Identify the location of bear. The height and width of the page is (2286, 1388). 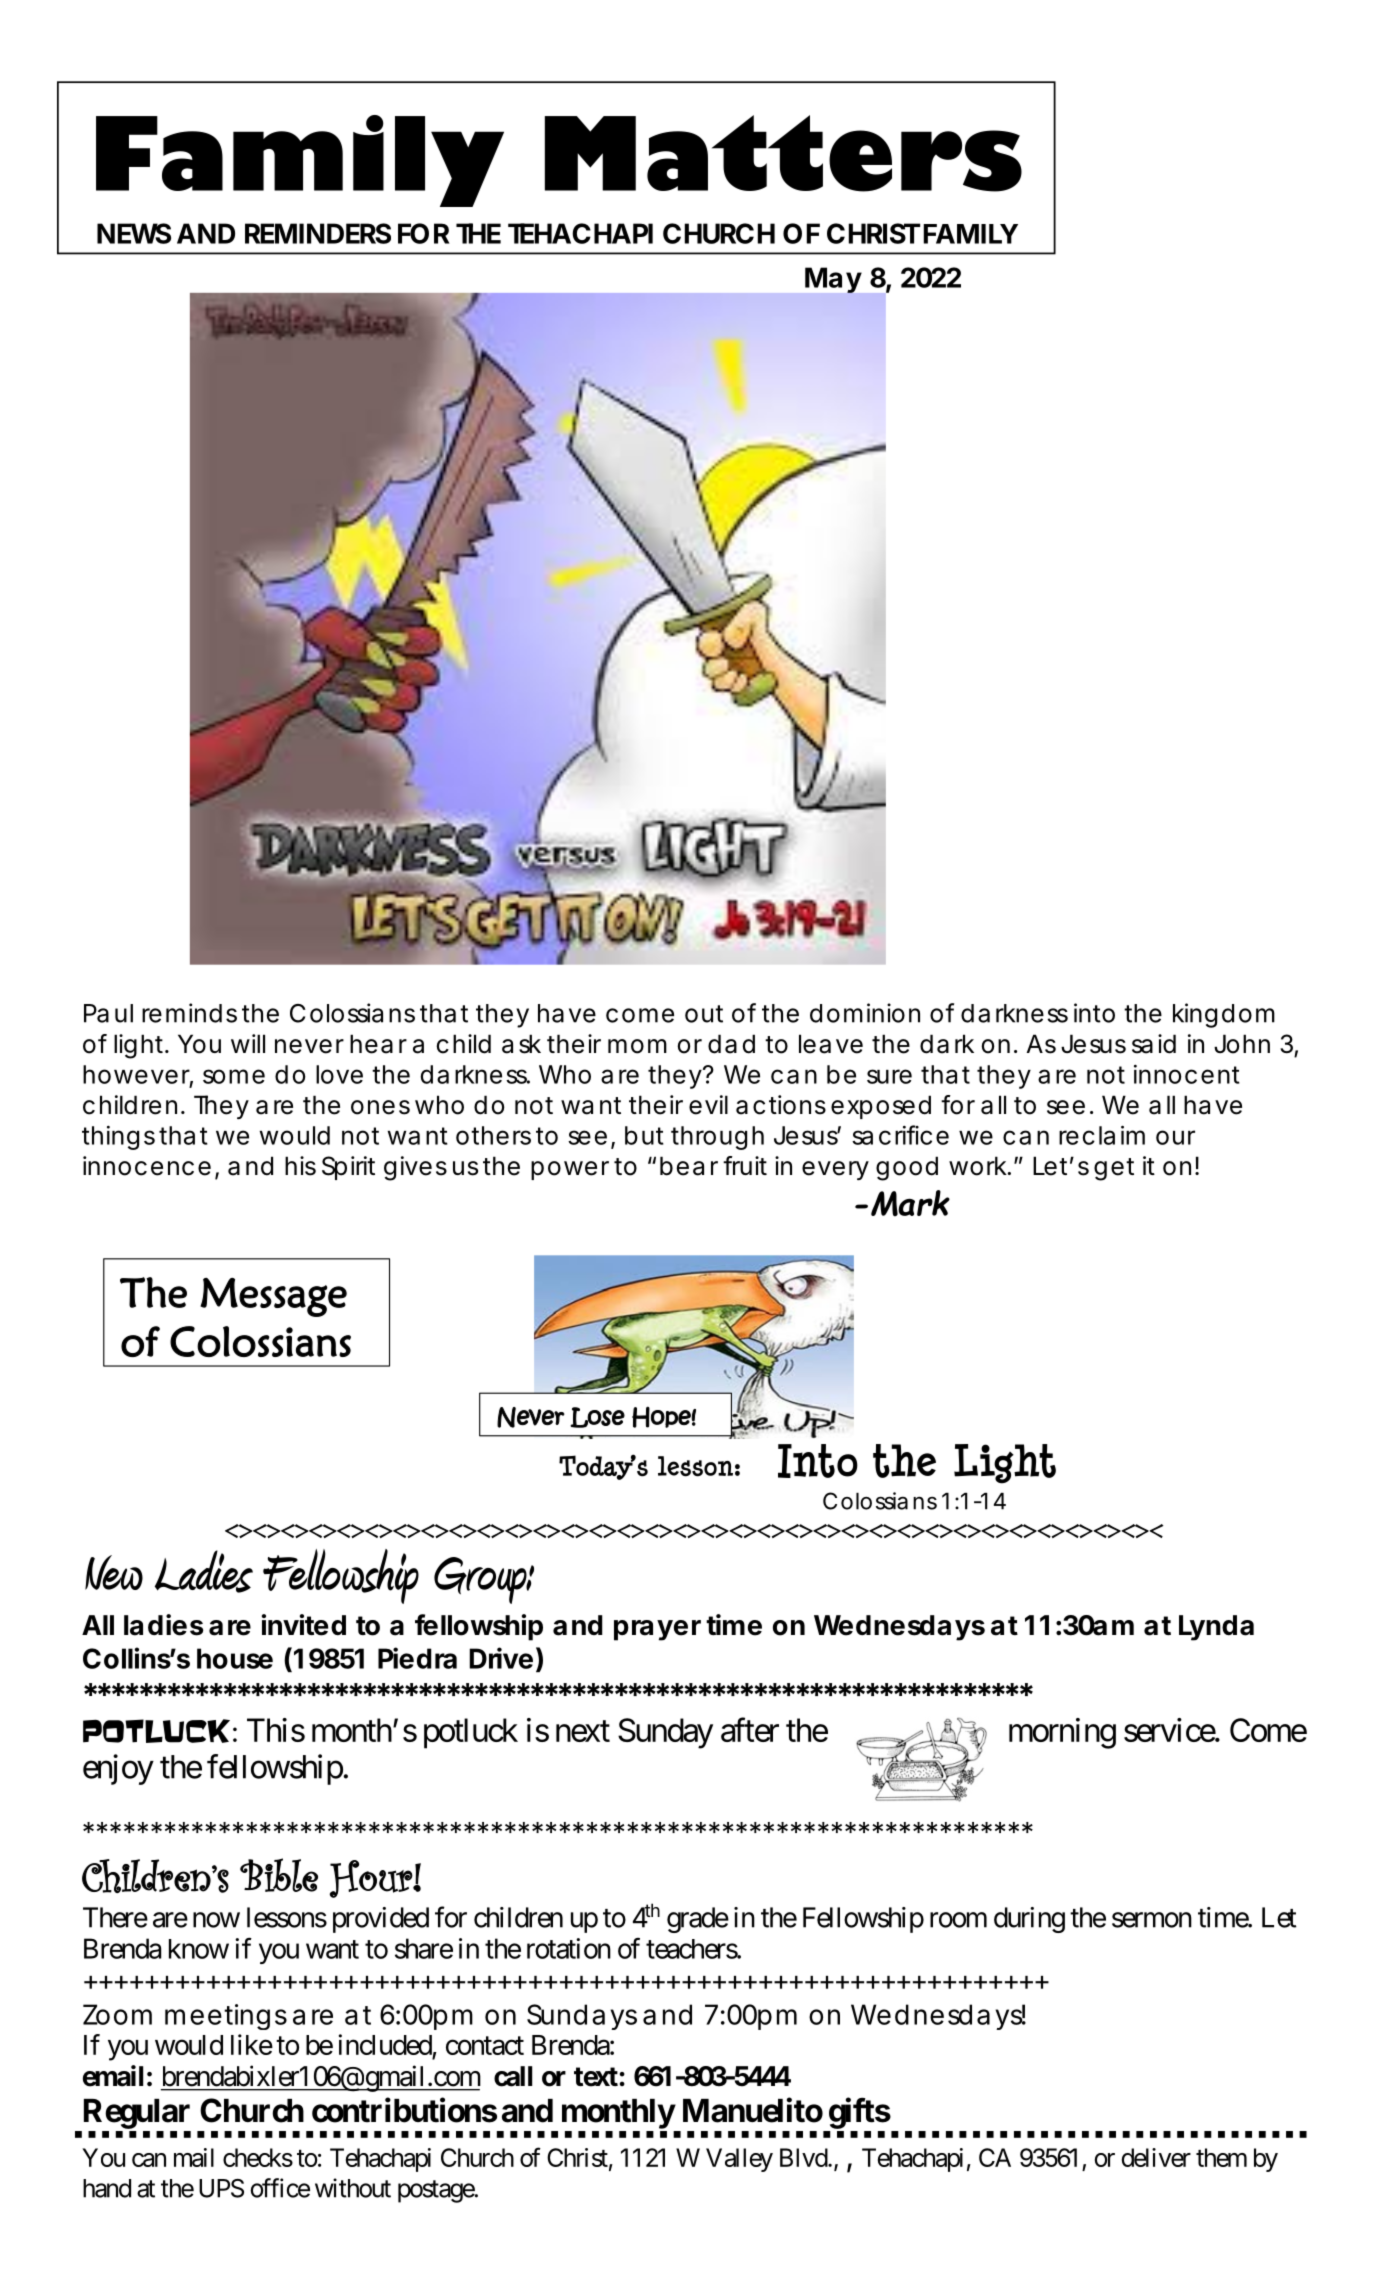
(689, 1166).
